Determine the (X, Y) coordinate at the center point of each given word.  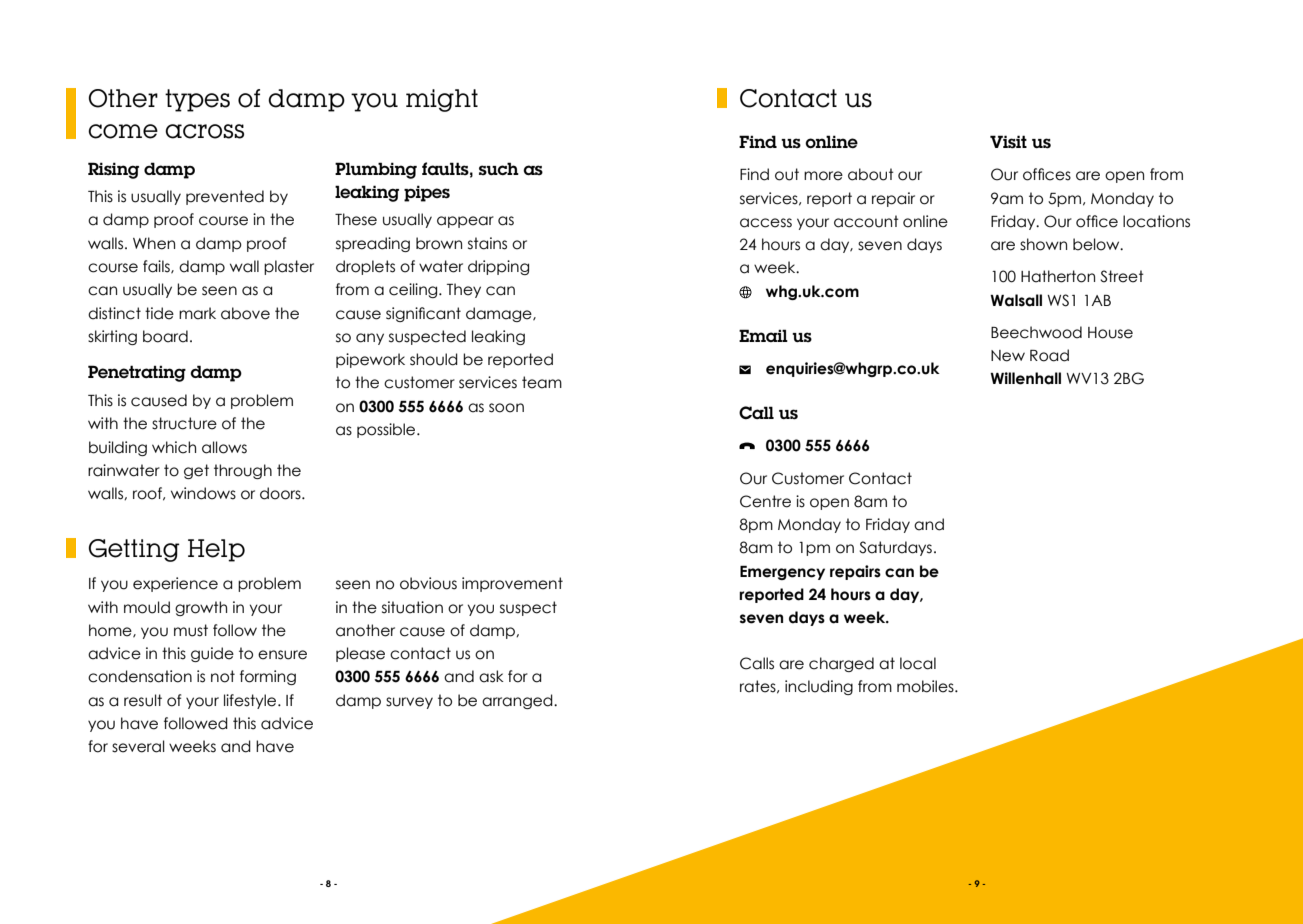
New (1008, 356)
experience (175, 584)
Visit (1008, 142)
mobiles (926, 686)
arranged (518, 701)
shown (1043, 244)
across (204, 131)
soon (506, 408)
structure (184, 423)
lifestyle (251, 701)
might (442, 100)
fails (157, 267)
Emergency (782, 573)
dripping (498, 267)
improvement (512, 584)
